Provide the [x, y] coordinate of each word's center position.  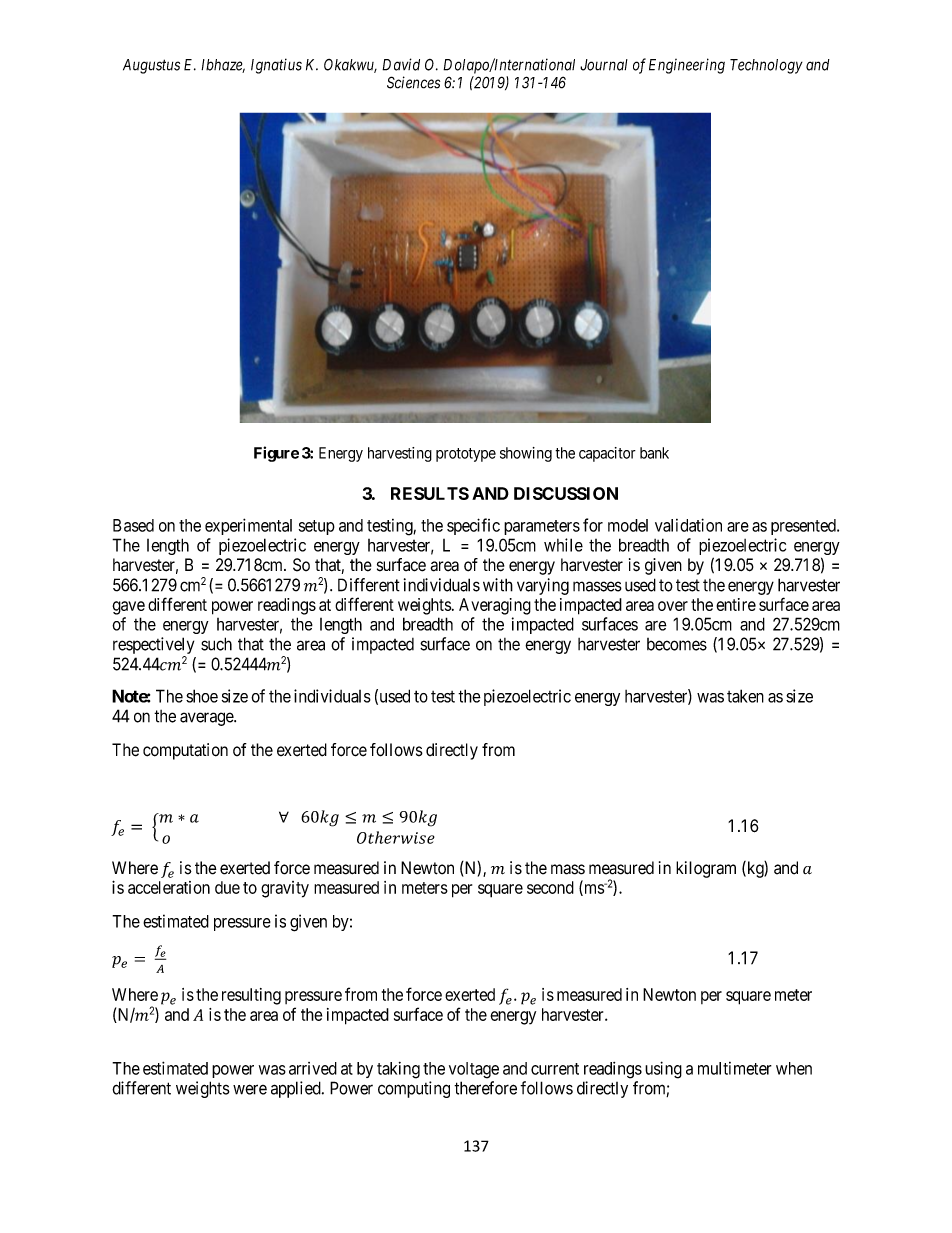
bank [654, 453]
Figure [276, 454]
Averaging [495, 606]
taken [745, 696]
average [207, 719]
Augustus [151, 66]
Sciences [413, 82]
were [250, 1089]
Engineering [687, 66]
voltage [474, 1070]
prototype [466, 455]
